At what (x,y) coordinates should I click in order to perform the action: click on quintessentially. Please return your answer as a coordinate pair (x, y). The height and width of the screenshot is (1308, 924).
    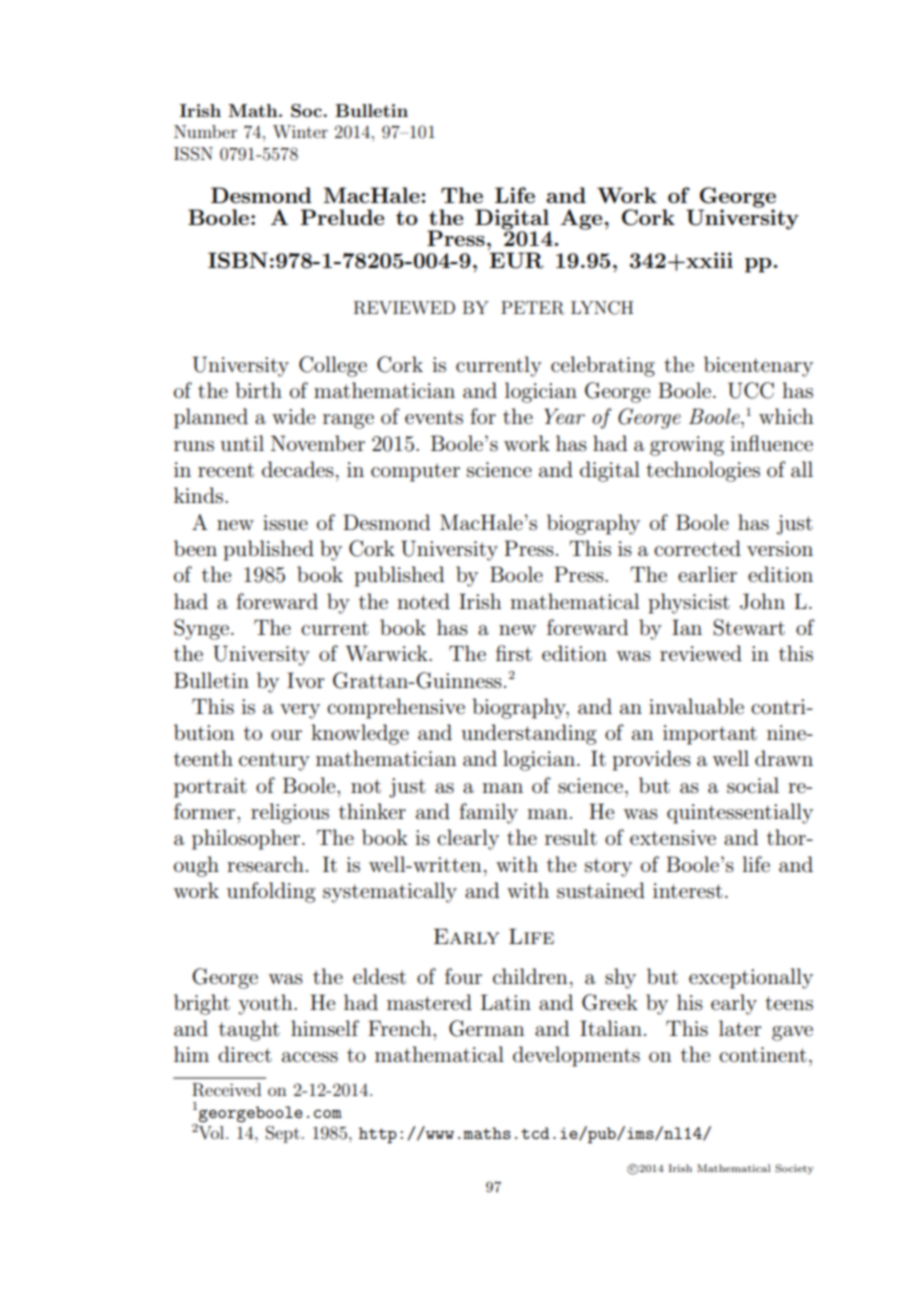
    Looking at the image, I should click on (740, 813).
